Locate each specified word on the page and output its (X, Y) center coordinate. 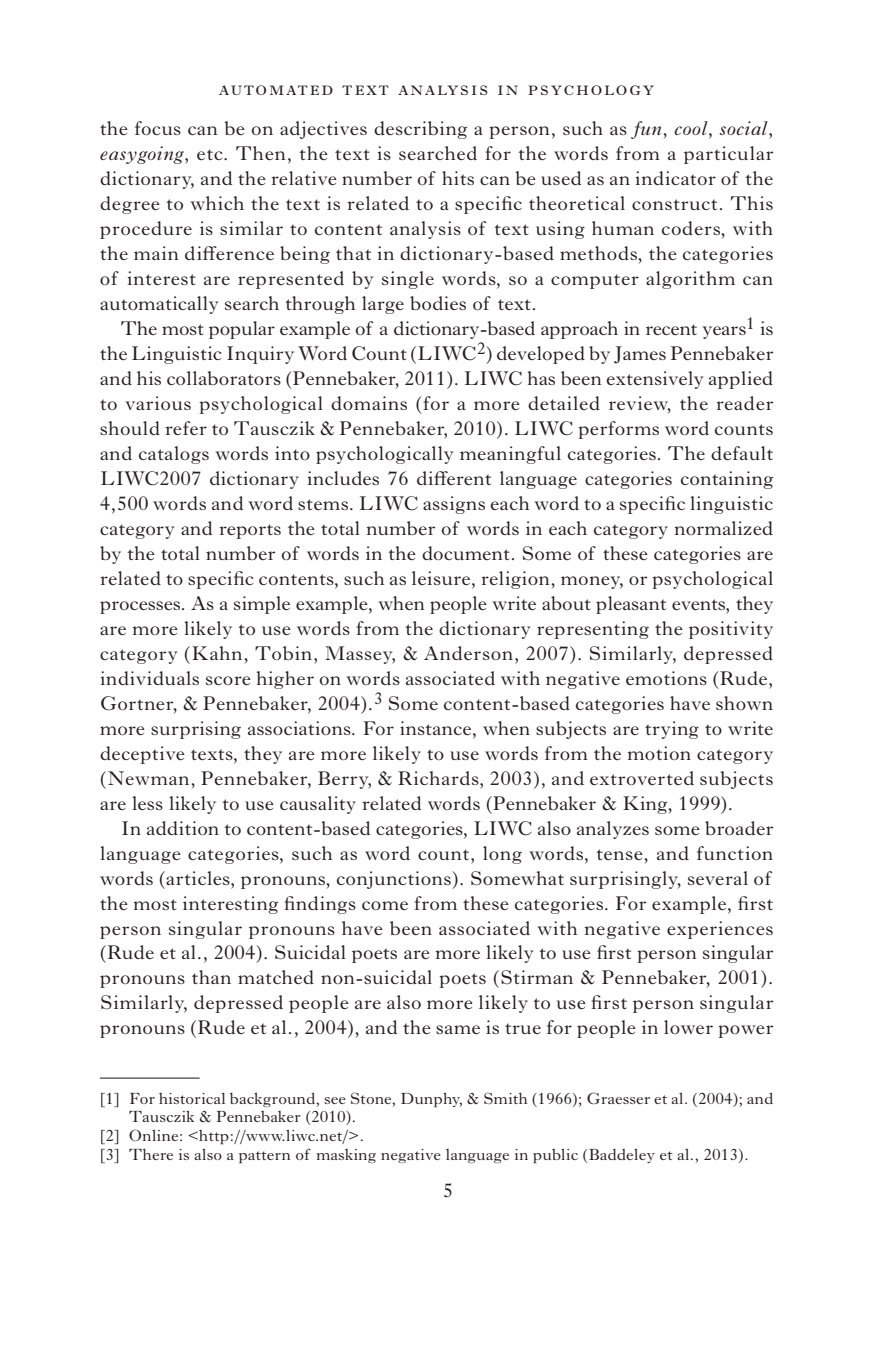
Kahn (218, 653)
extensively (654, 380)
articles (198, 878)
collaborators (224, 378)
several (718, 878)
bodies (438, 303)
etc (211, 154)
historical (192, 1098)
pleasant (631, 605)
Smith (505, 1098)
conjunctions (395, 880)
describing (420, 130)
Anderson (468, 653)
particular (728, 155)
